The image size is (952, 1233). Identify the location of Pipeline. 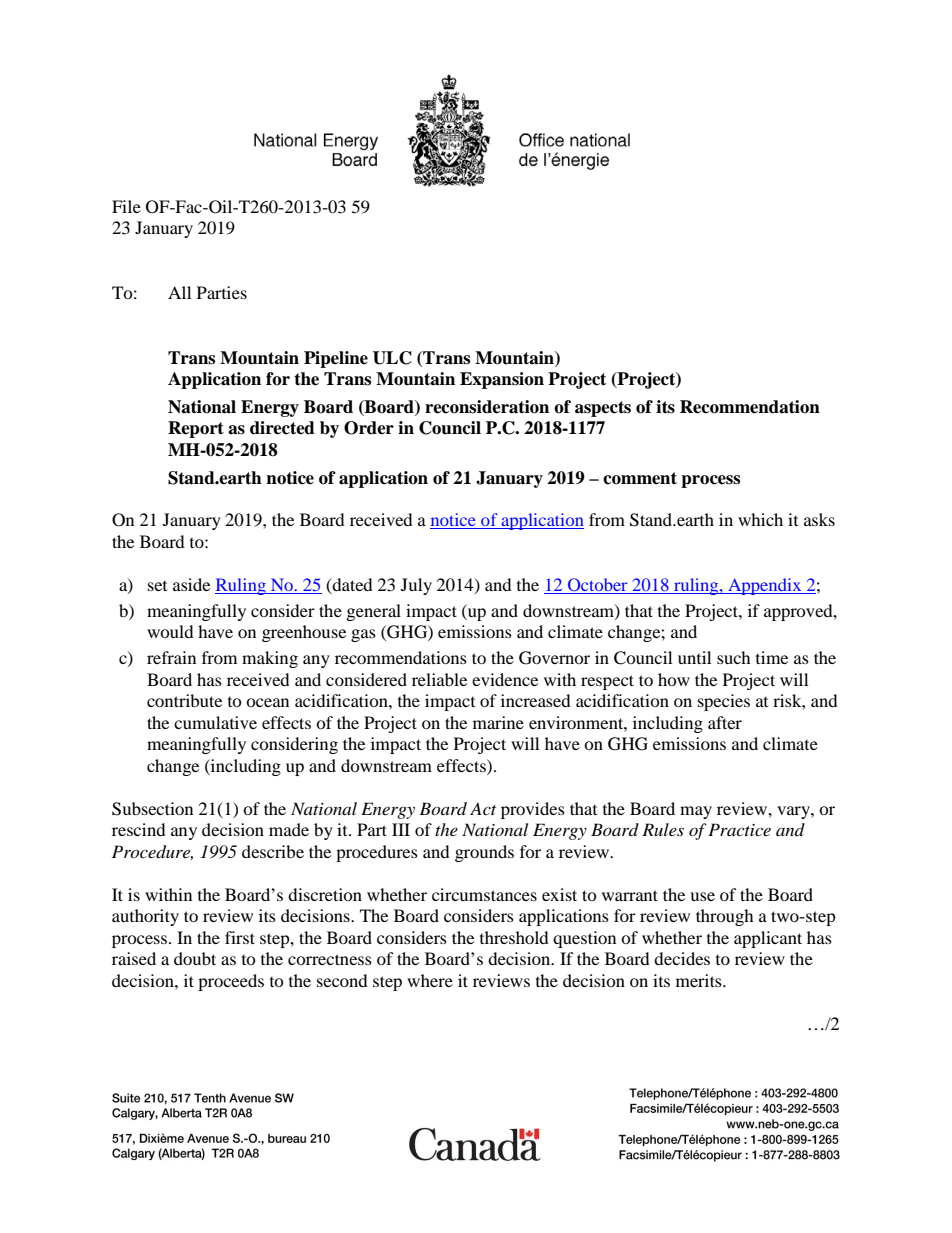
(336, 359).
